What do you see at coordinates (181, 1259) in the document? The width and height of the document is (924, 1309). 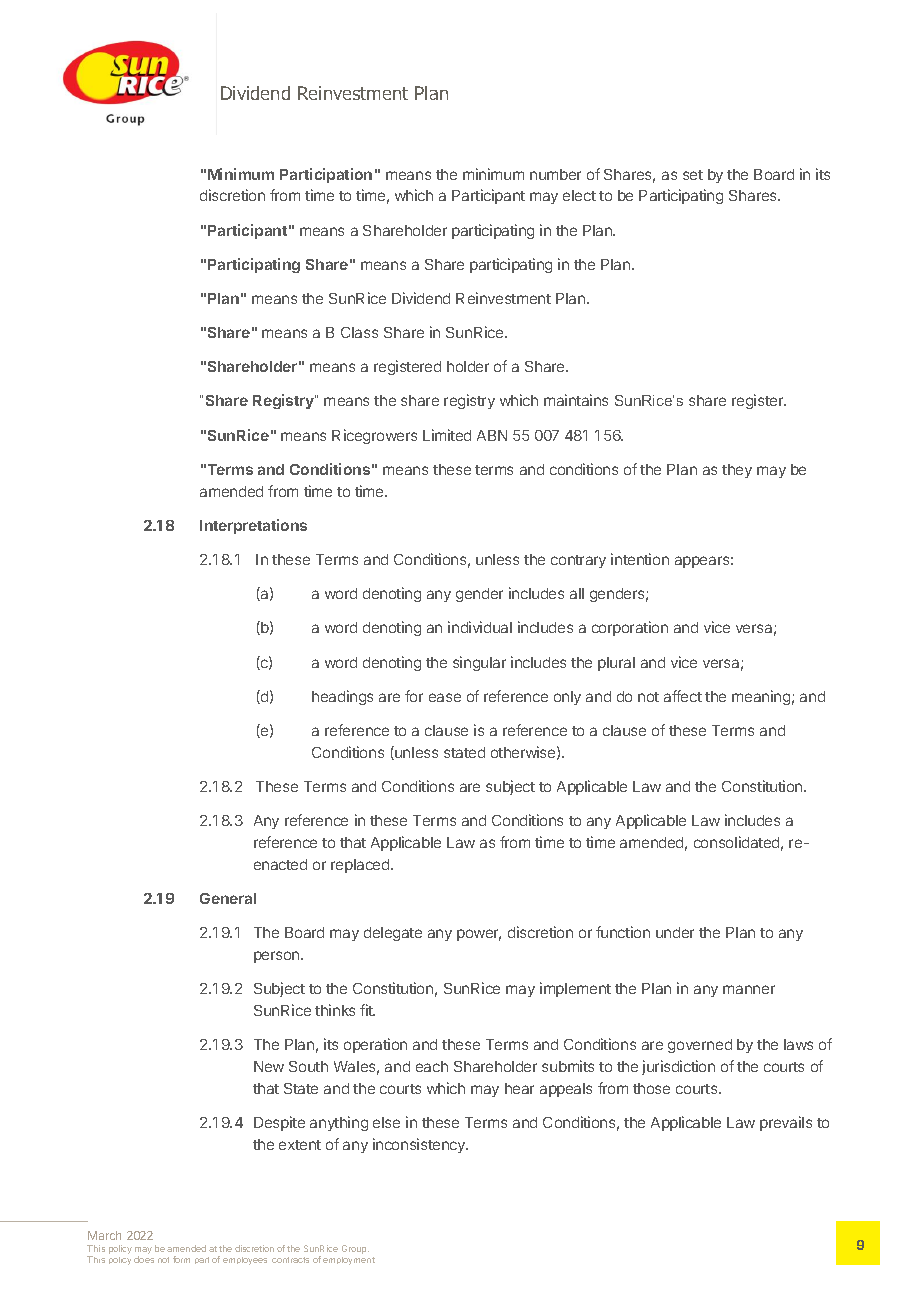 I see `form` at bounding box center [181, 1259].
